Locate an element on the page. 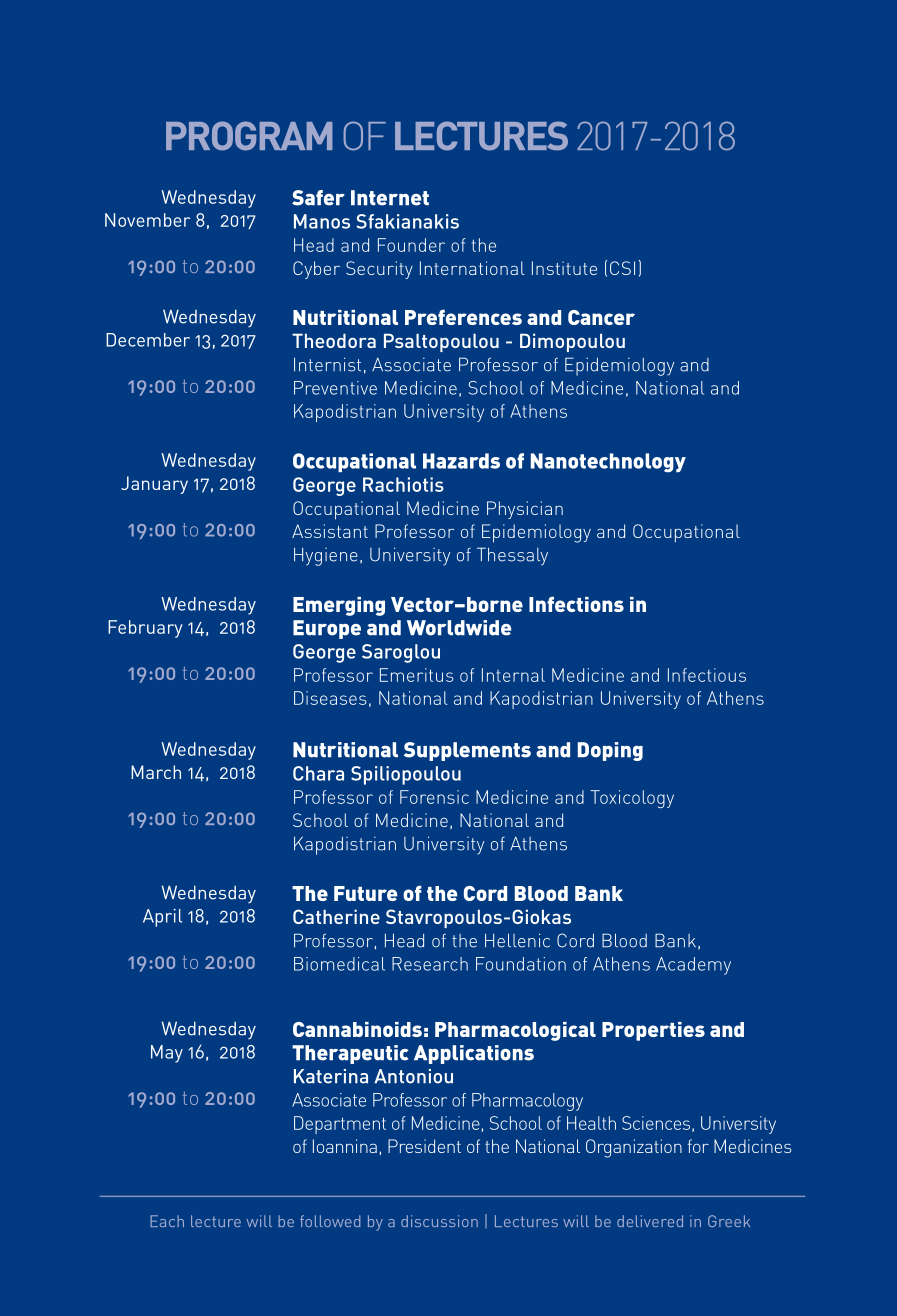 This document has width=897, height=1316. Each is located at coordinates (167, 1221).
